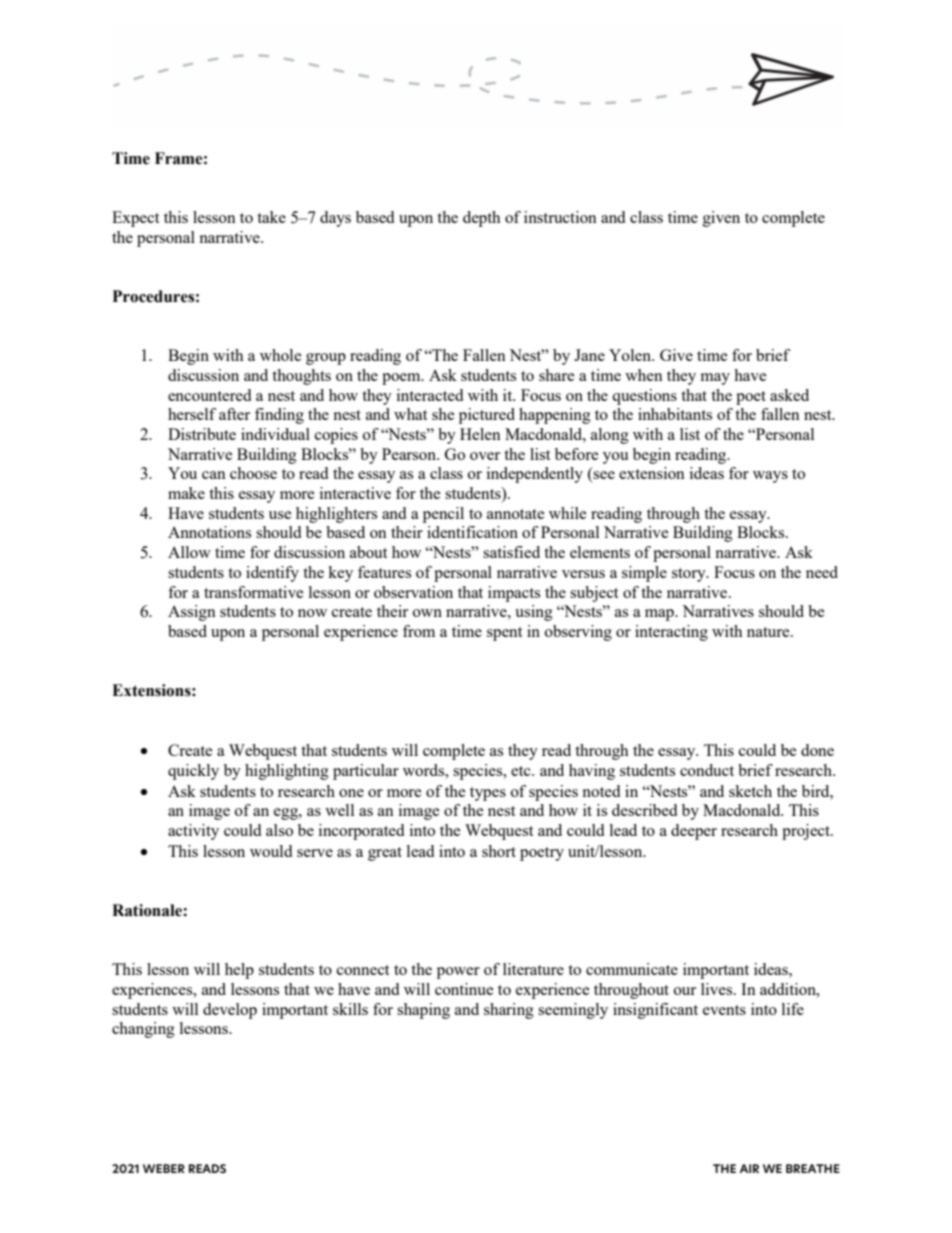 Image resolution: width=952 pixels, height=1233 pixels. Describe the element at coordinates (560, 217) in the document. I see `instruction` at that location.
